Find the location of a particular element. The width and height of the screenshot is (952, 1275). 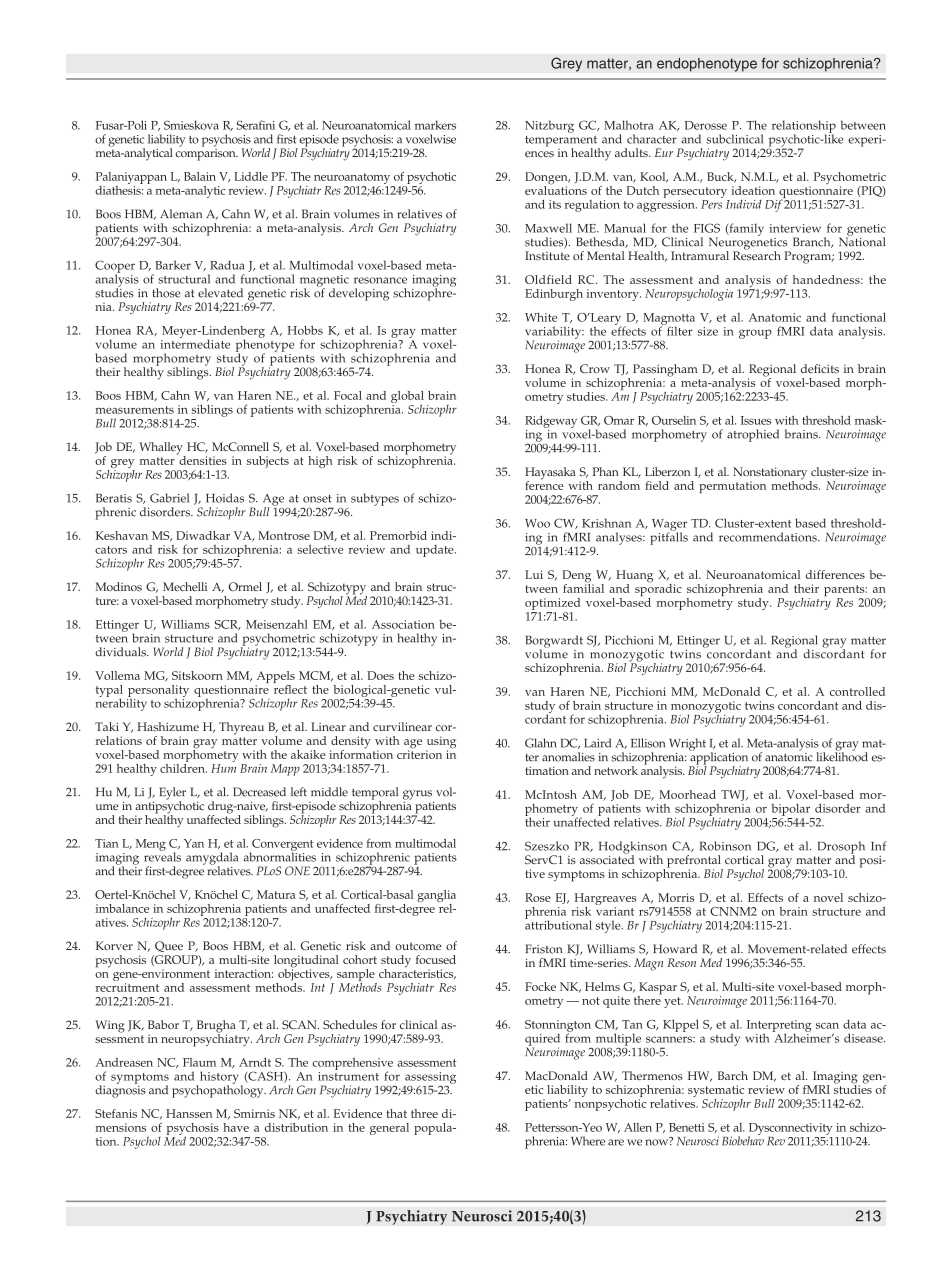

interview is located at coordinates (795, 228).
